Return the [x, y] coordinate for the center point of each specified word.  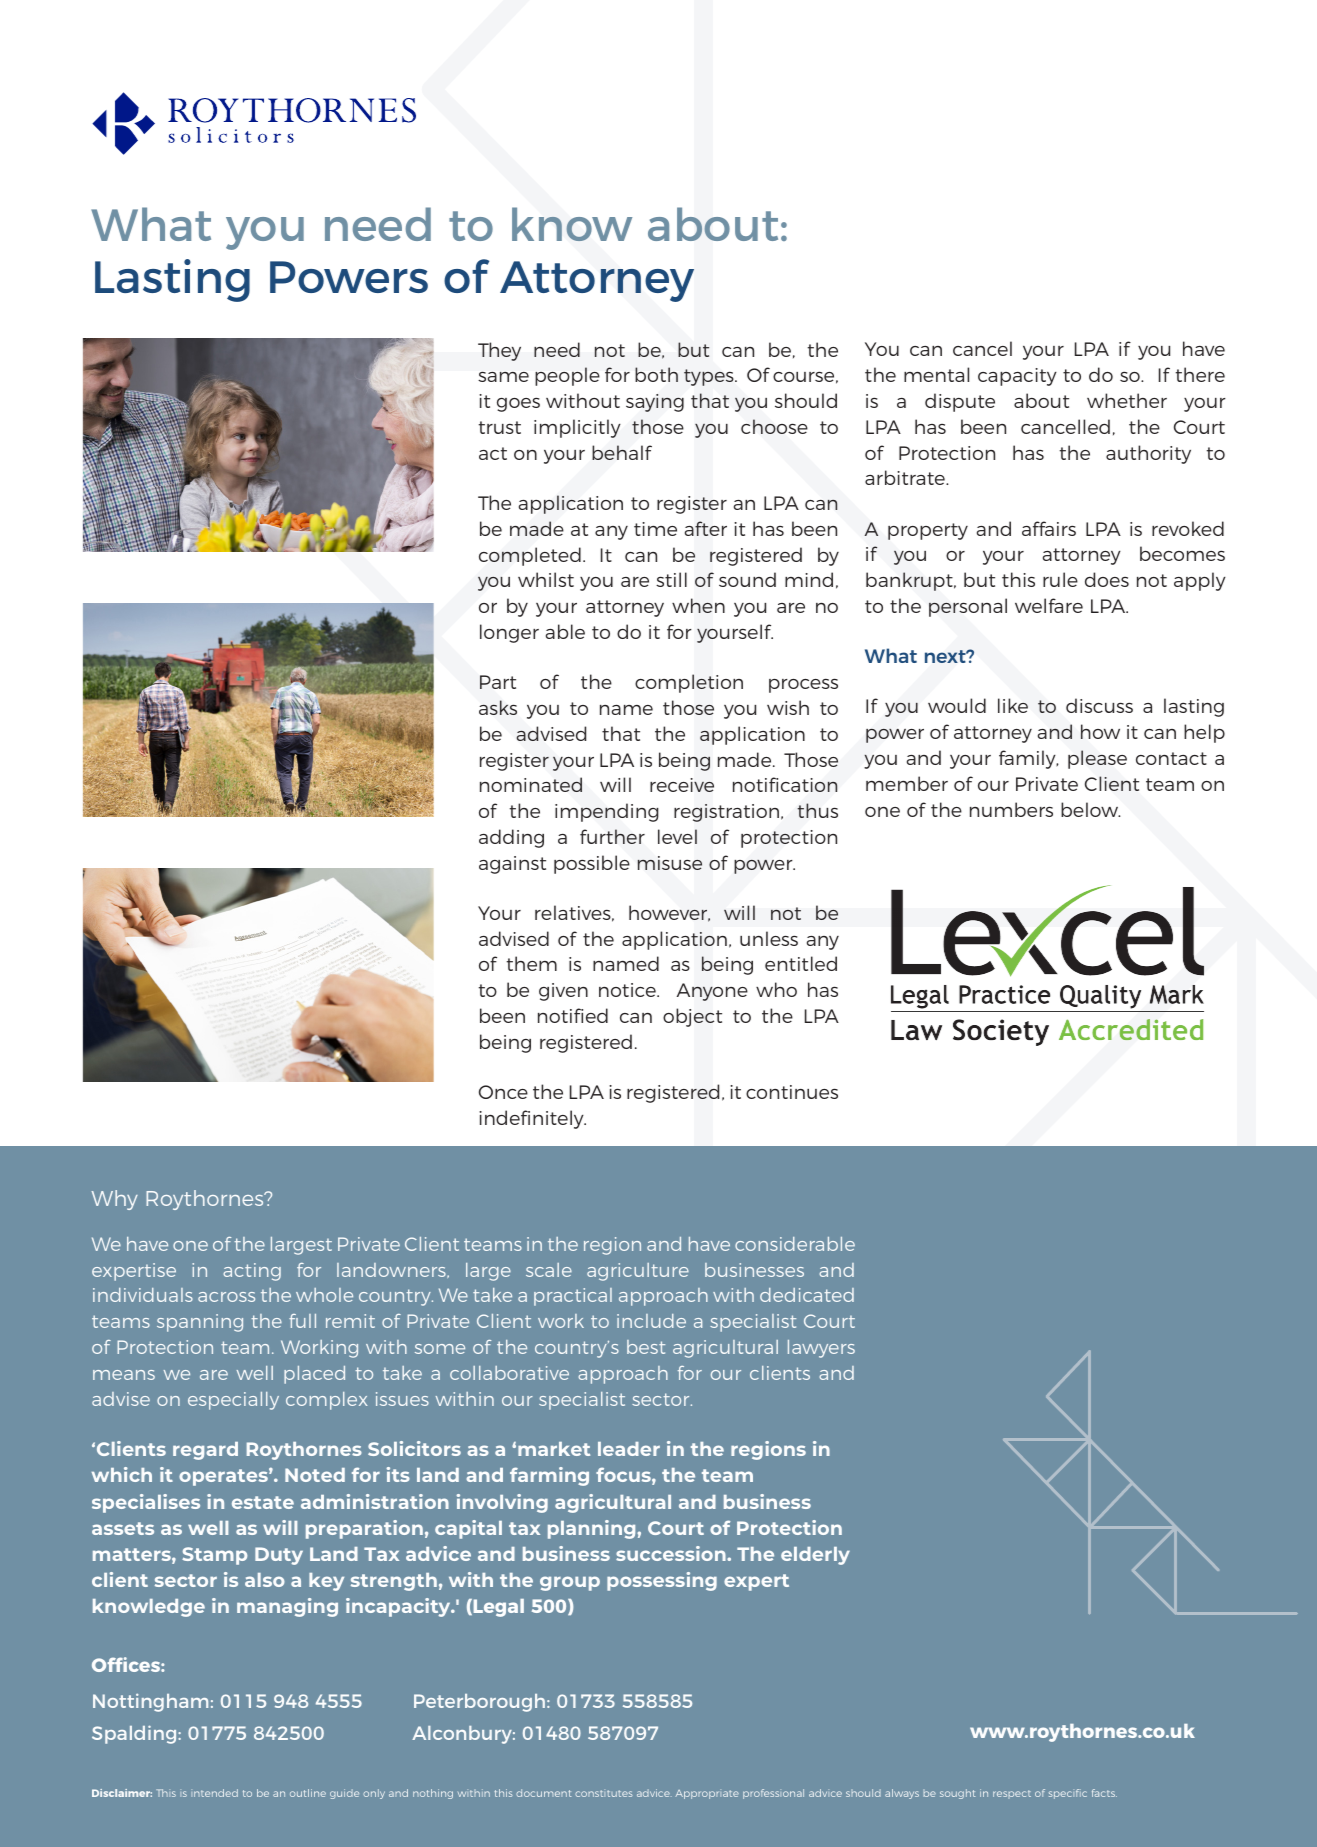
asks [498, 707]
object [692, 1017]
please [1097, 759]
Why [114, 1200]
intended [214, 1793]
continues [792, 1092]
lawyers [821, 1349]
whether [1127, 400]
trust [499, 427]
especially [233, 1401]
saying [655, 403]
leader [629, 1449]
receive [682, 785]
